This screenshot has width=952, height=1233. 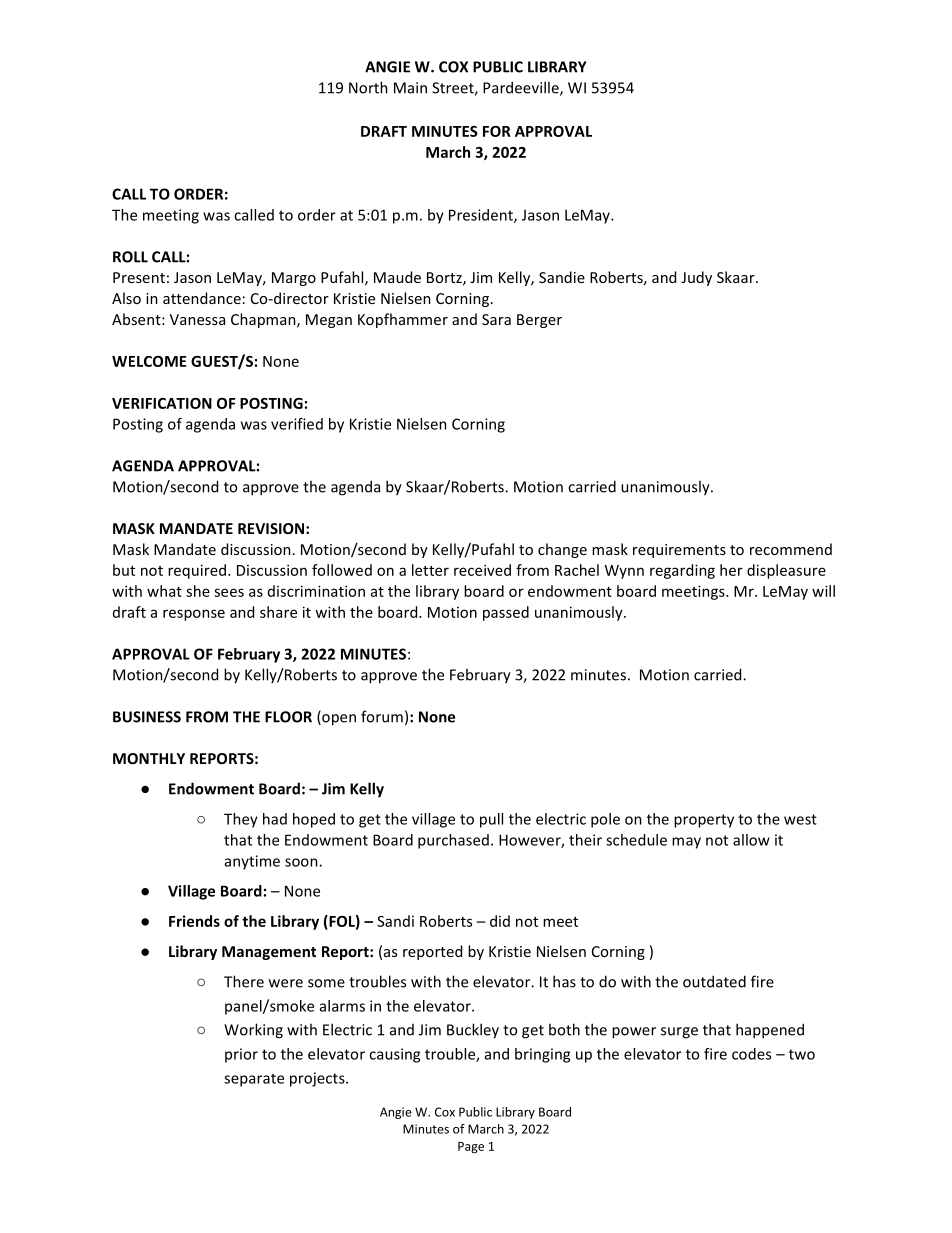 I want to click on required, so click(x=197, y=571).
